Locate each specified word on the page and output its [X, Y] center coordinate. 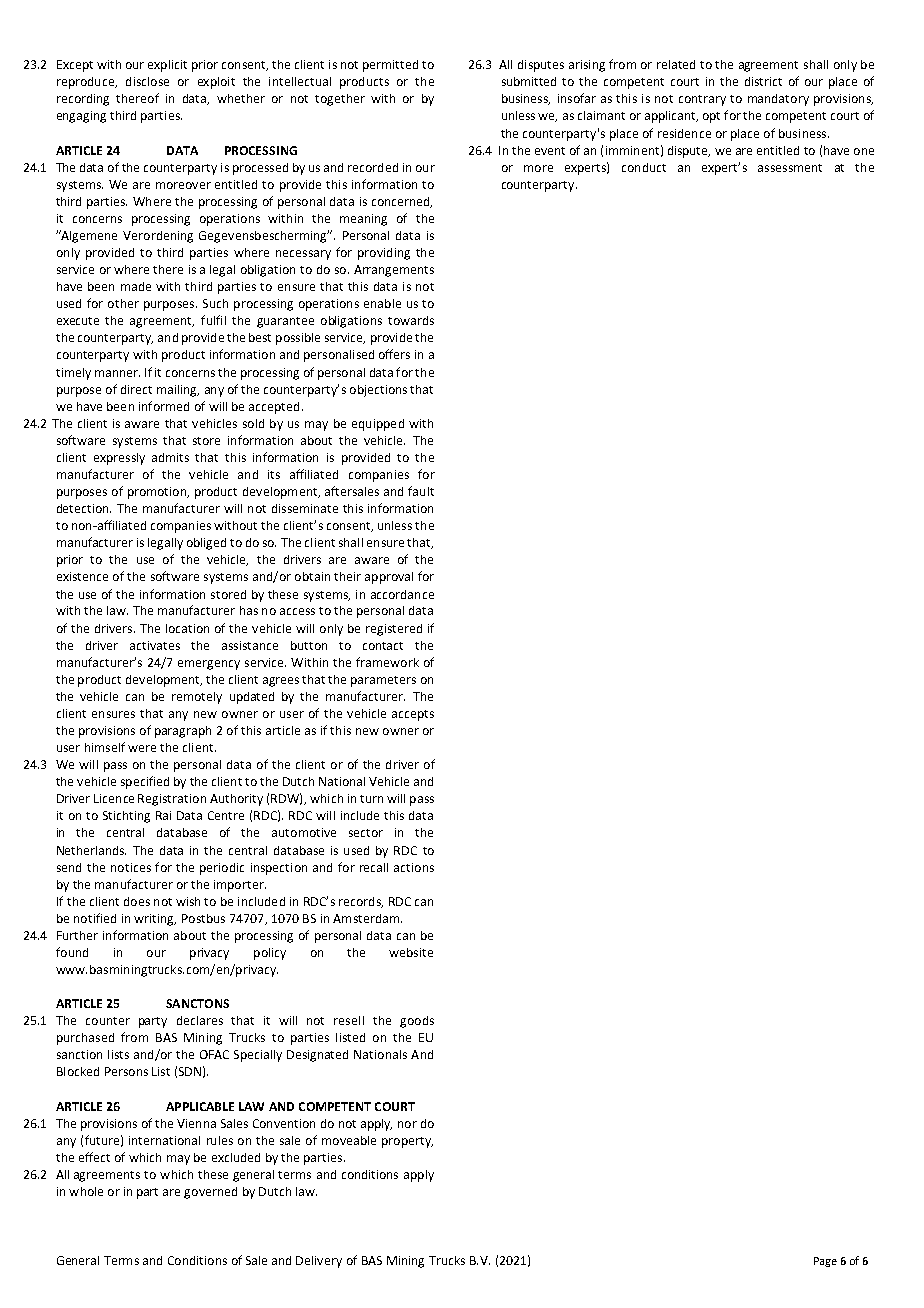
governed [210, 1193]
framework [387, 662]
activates [155, 645]
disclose [147, 81]
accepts [413, 715]
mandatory [778, 100]
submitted [529, 81]
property [407, 1142]
